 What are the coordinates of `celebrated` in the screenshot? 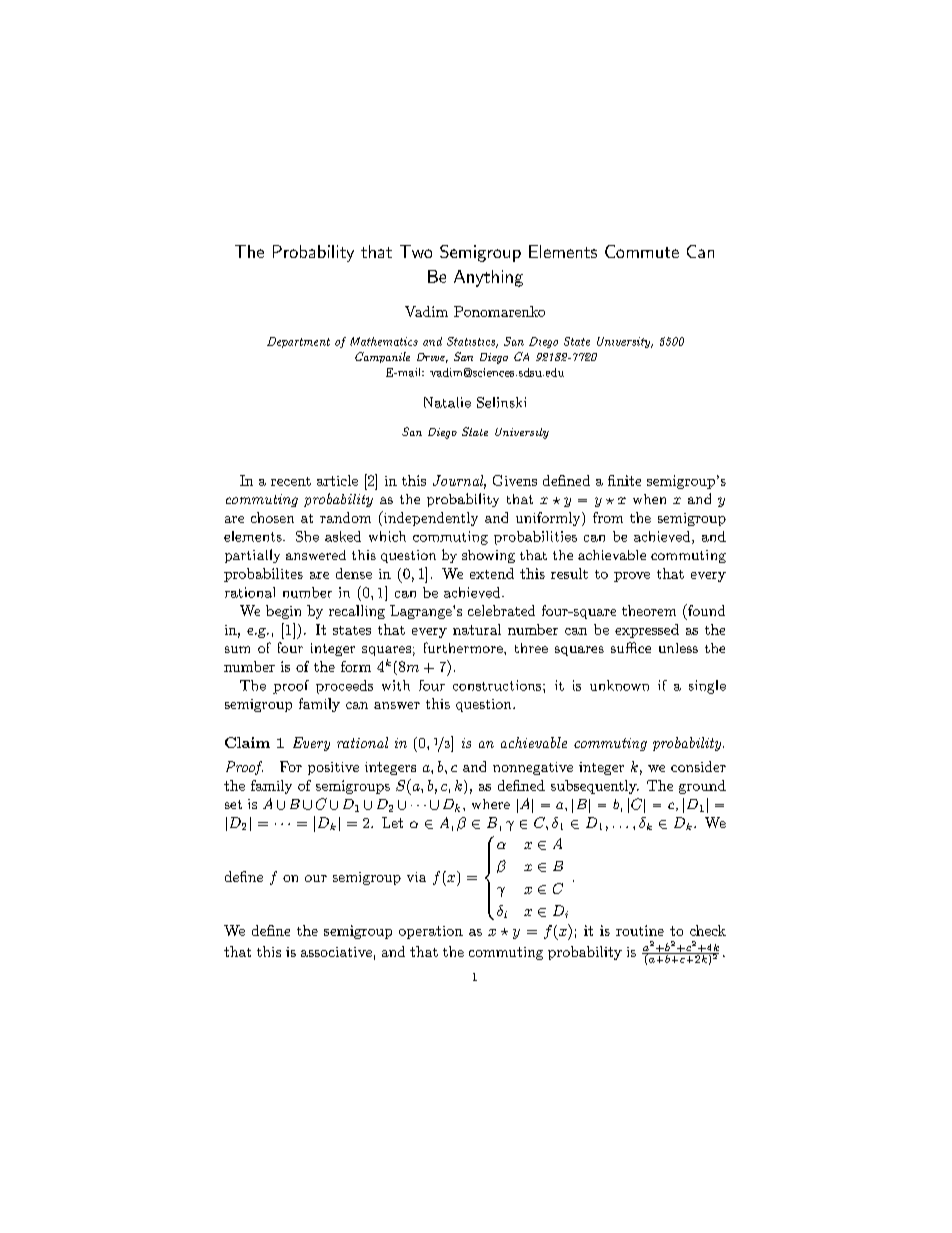 It's located at (501, 610).
